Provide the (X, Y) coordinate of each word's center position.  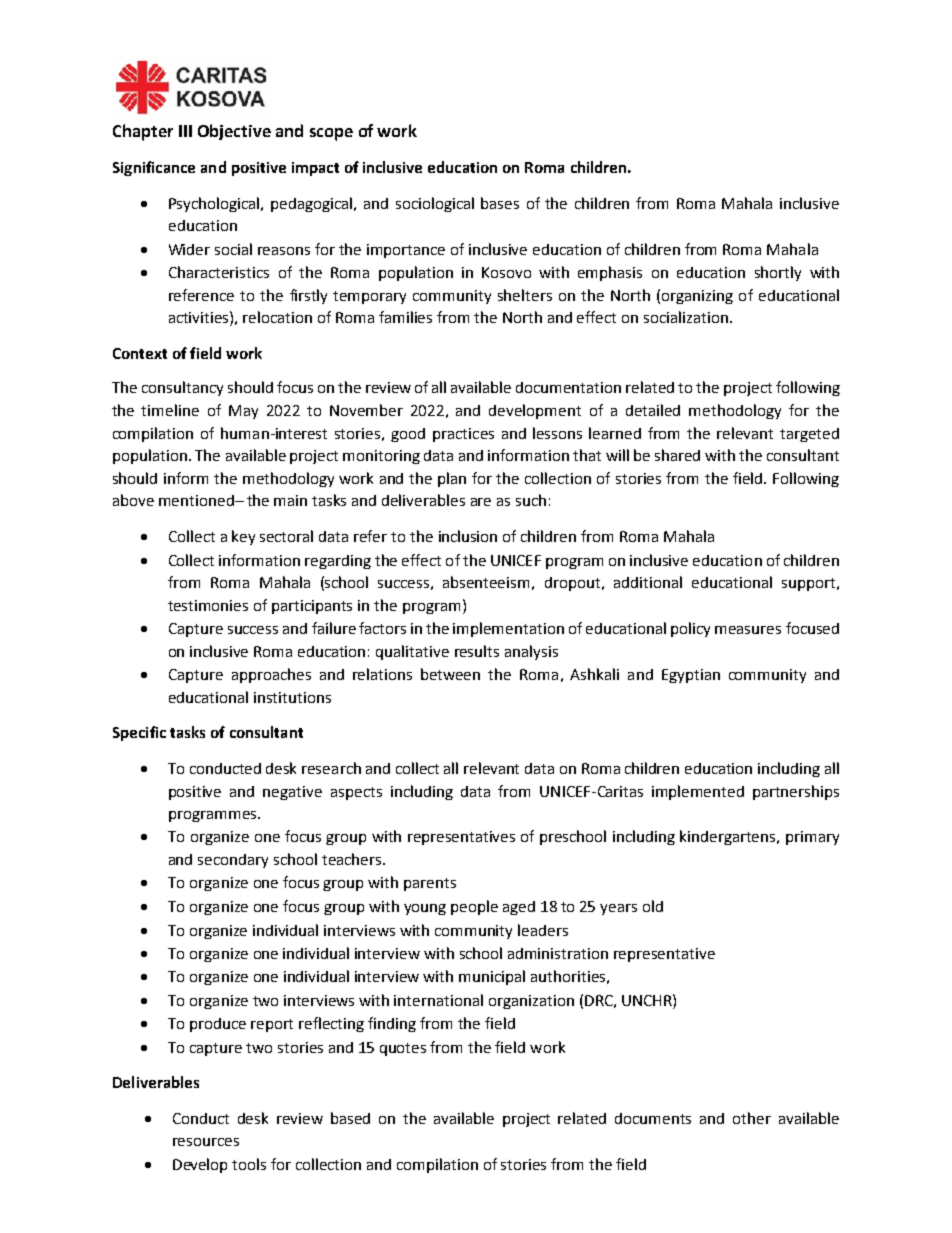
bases (500, 203)
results (477, 651)
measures (748, 630)
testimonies (208, 605)
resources (206, 1142)
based (350, 1118)
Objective (234, 132)
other (752, 1118)
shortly (778, 273)
